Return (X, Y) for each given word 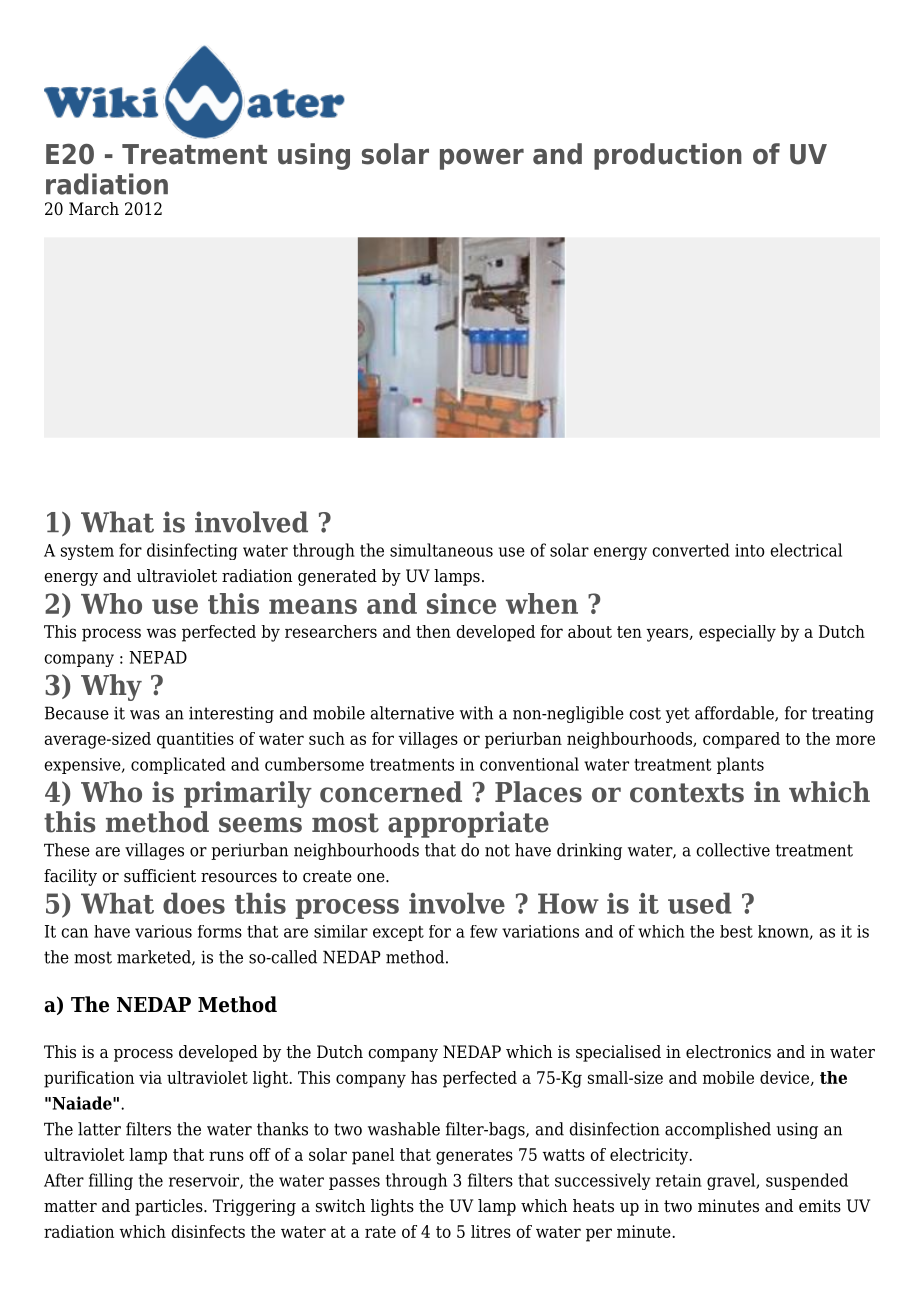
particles (170, 1207)
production (668, 156)
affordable (735, 714)
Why (111, 687)
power (482, 159)
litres (491, 1231)
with (476, 713)
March (94, 209)
